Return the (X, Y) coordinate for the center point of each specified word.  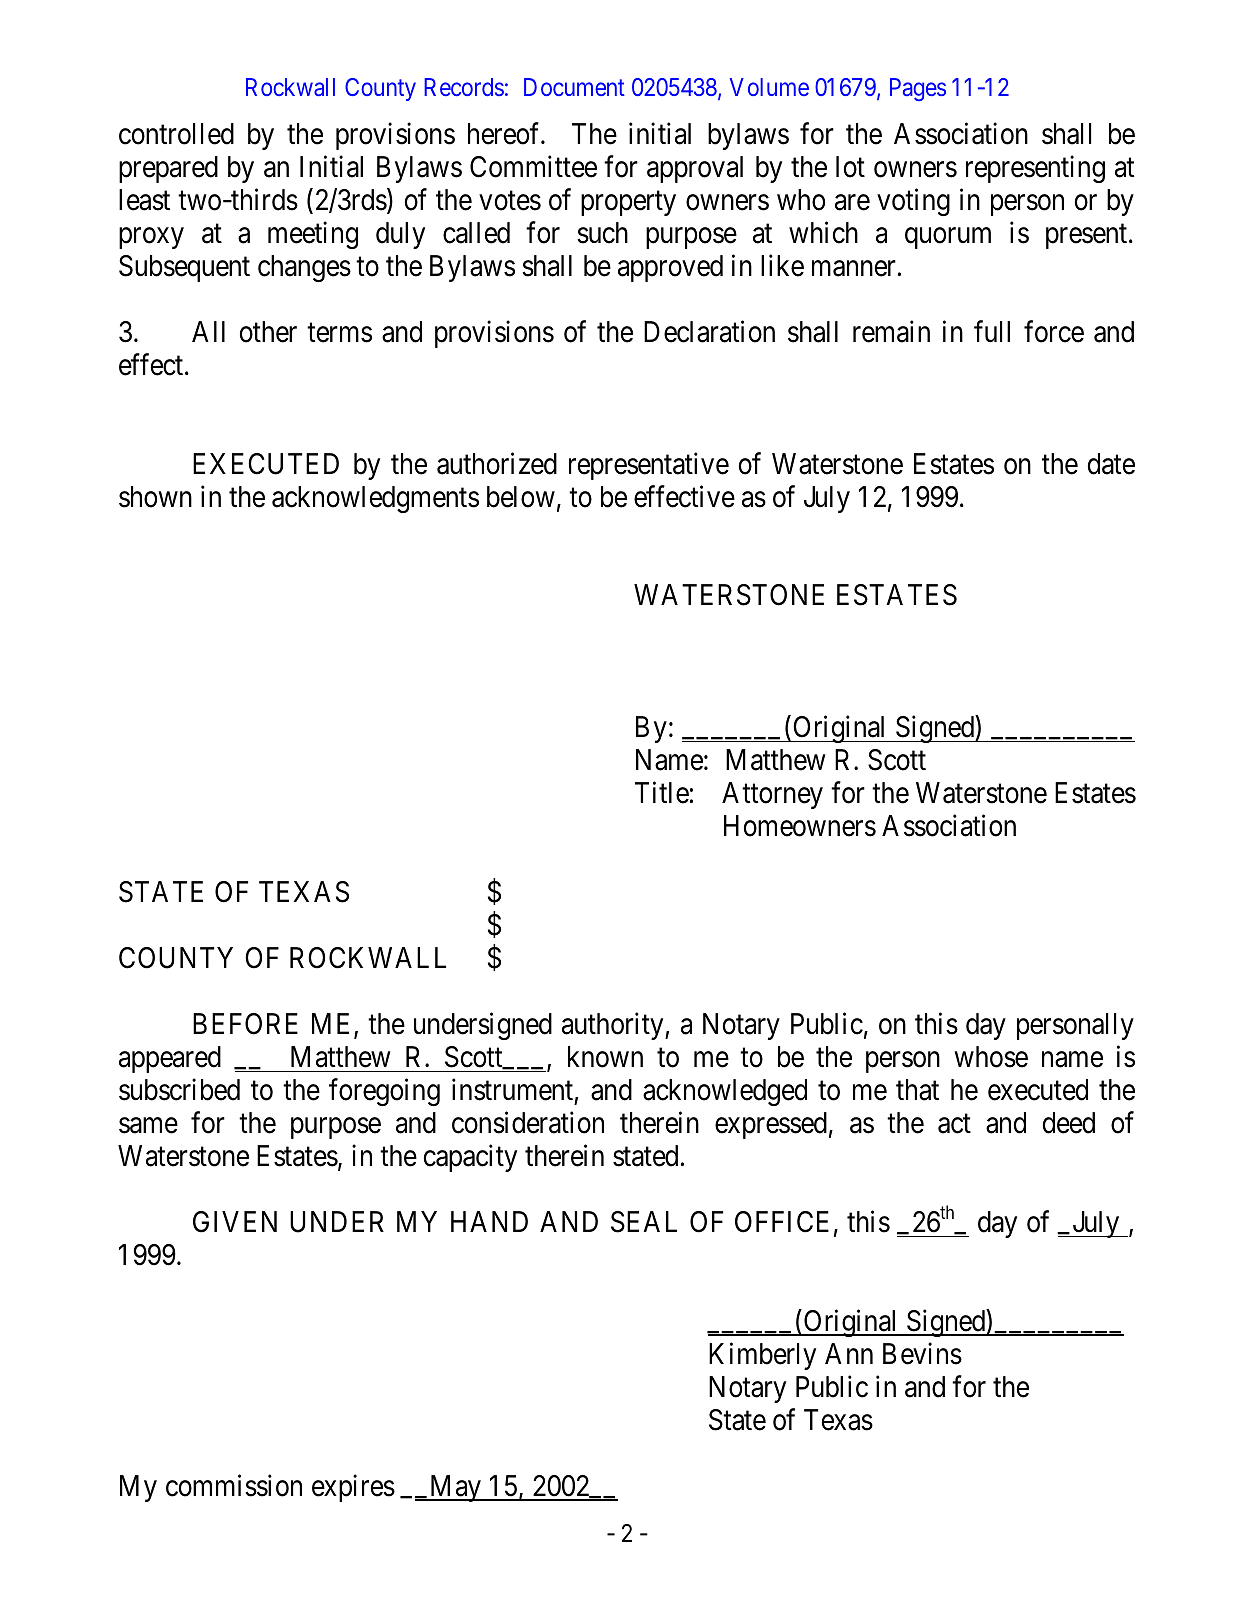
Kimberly (762, 1356)
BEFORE (245, 1024)
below (521, 497)
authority (614, 1026)
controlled (176, 134)
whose (991, 1057)
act (954, 1124)
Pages (918, 89)
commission (234, 1485)
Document (574, 87)
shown (155, 497)
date (1111, 464)
